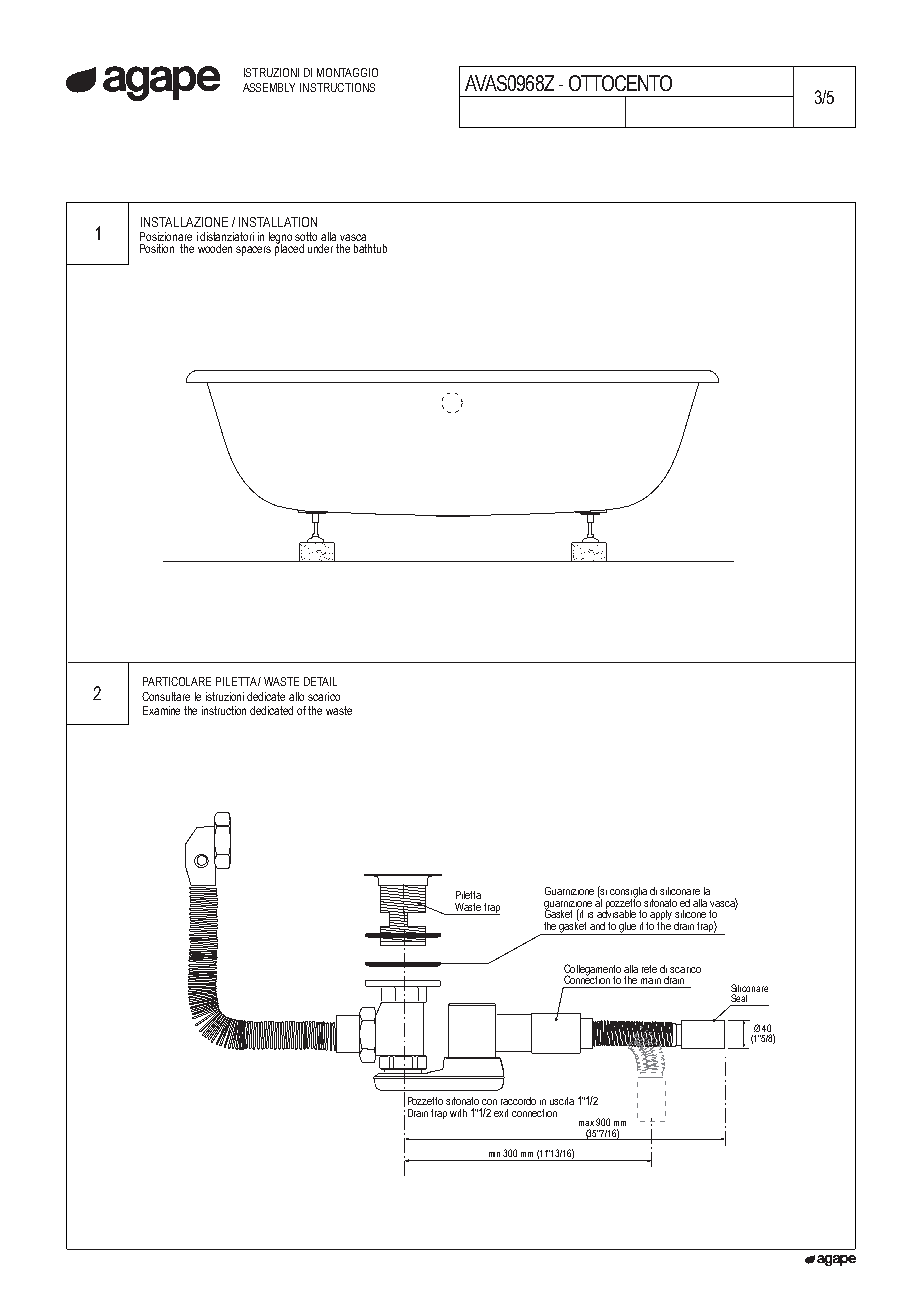 This screenshot has height=1308, width=924. I want to click on DETAIL, so click(320, 681).
